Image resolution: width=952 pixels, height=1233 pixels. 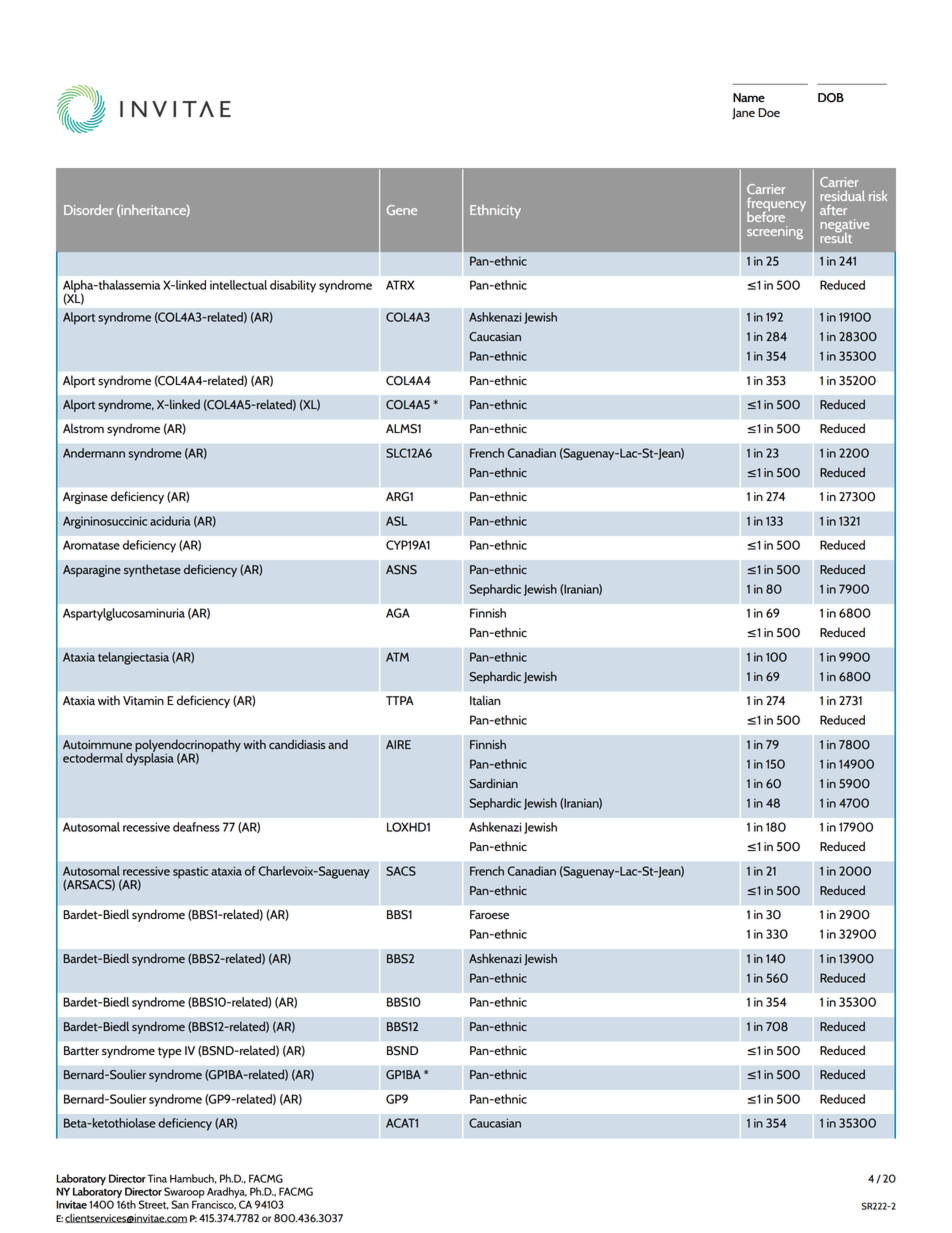 What do you see at coordinates (196, 827) in the screenshot?
I see `deafness` at bounding box center [196, 827].
